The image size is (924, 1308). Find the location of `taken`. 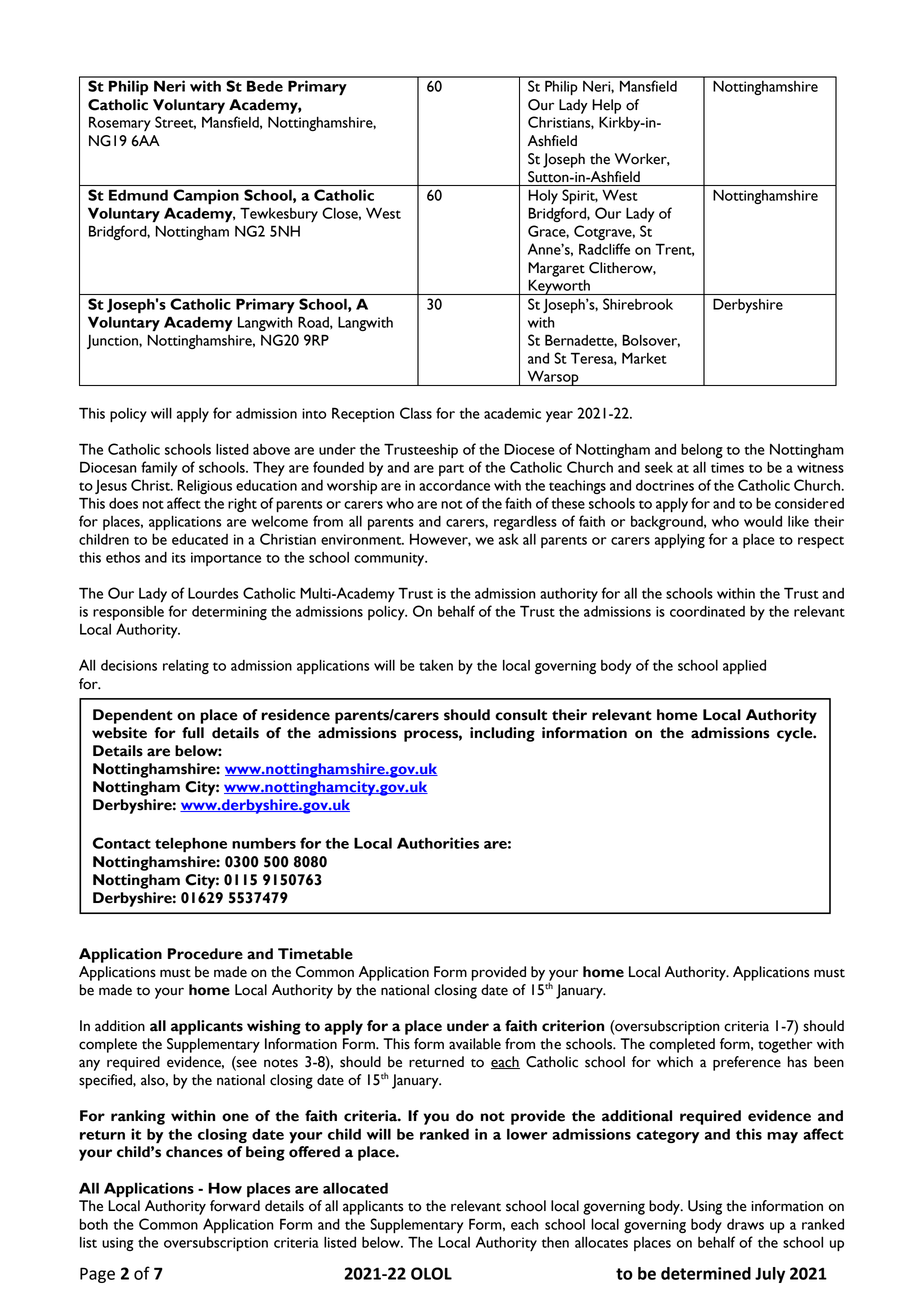

taken is located at coordinates (436, 665).
